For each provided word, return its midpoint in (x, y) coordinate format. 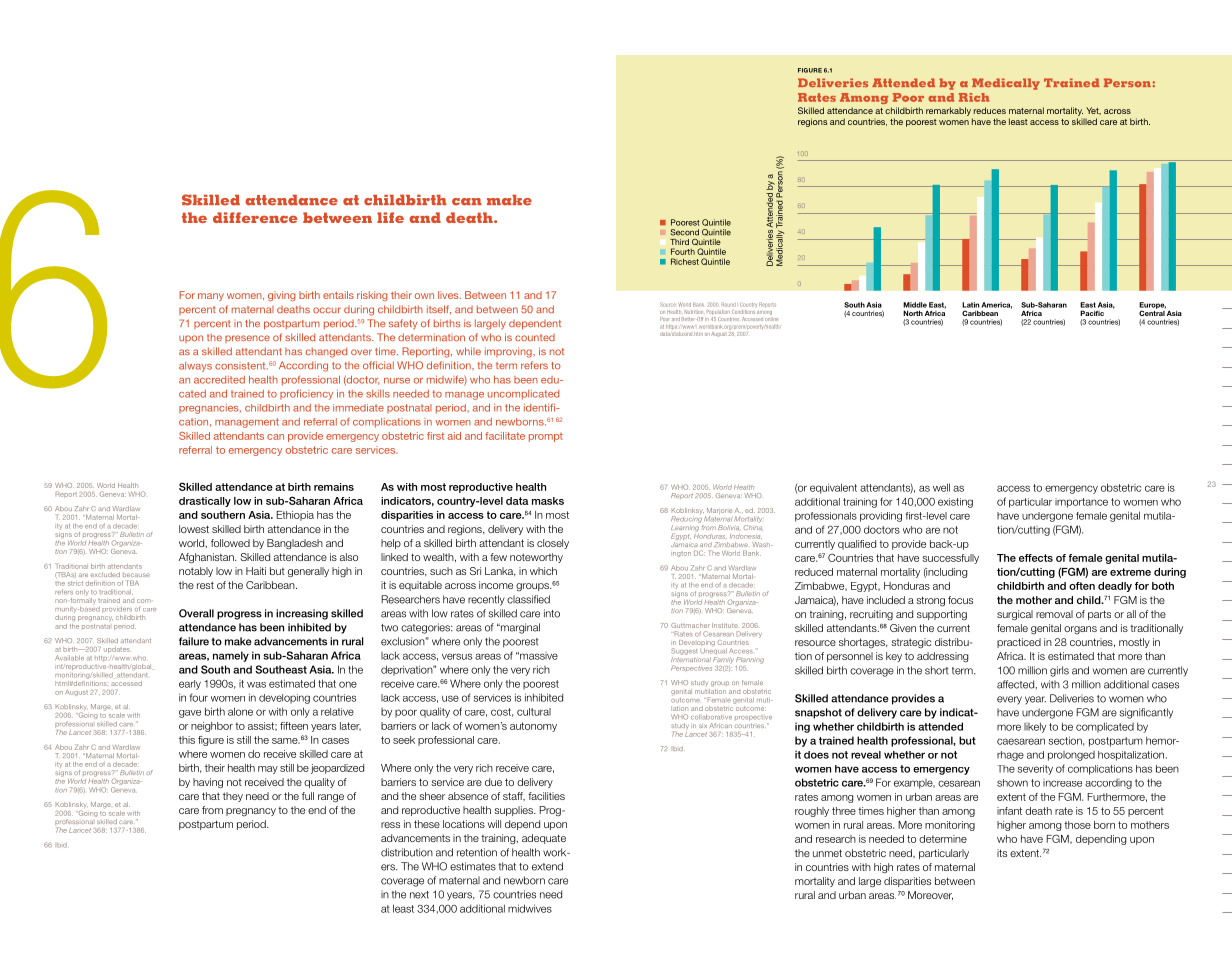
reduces (990, 110)
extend (547, 866)
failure (194, 641)
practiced (1019, 643)
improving (509, 352)
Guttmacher (690, 625)
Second (684, 232)
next (419, 895)
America (996, 305)
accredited (219, 380)
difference (255, 217)
